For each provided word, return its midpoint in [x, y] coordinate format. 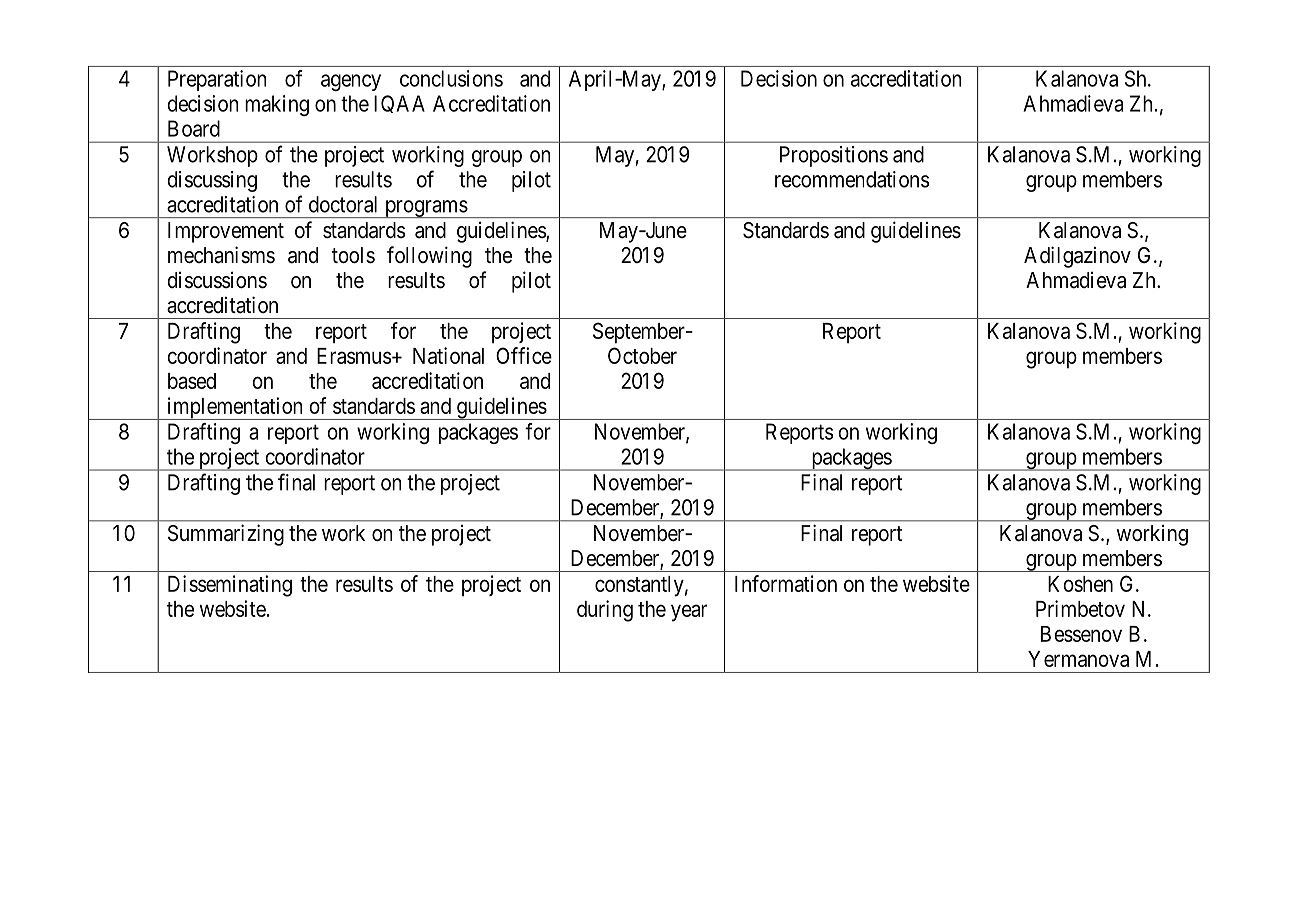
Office [524, 355]
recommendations [852, 179]
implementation [235, 408]
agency [351, 82]
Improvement [226, 232]
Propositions [834, 156]
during [605, 611]
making [277, 105]
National [448, 355]
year [689, 613]
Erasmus [354, 356]
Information [786, 583]
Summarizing [226, 535]
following [429, 257]
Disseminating [230, 586]
